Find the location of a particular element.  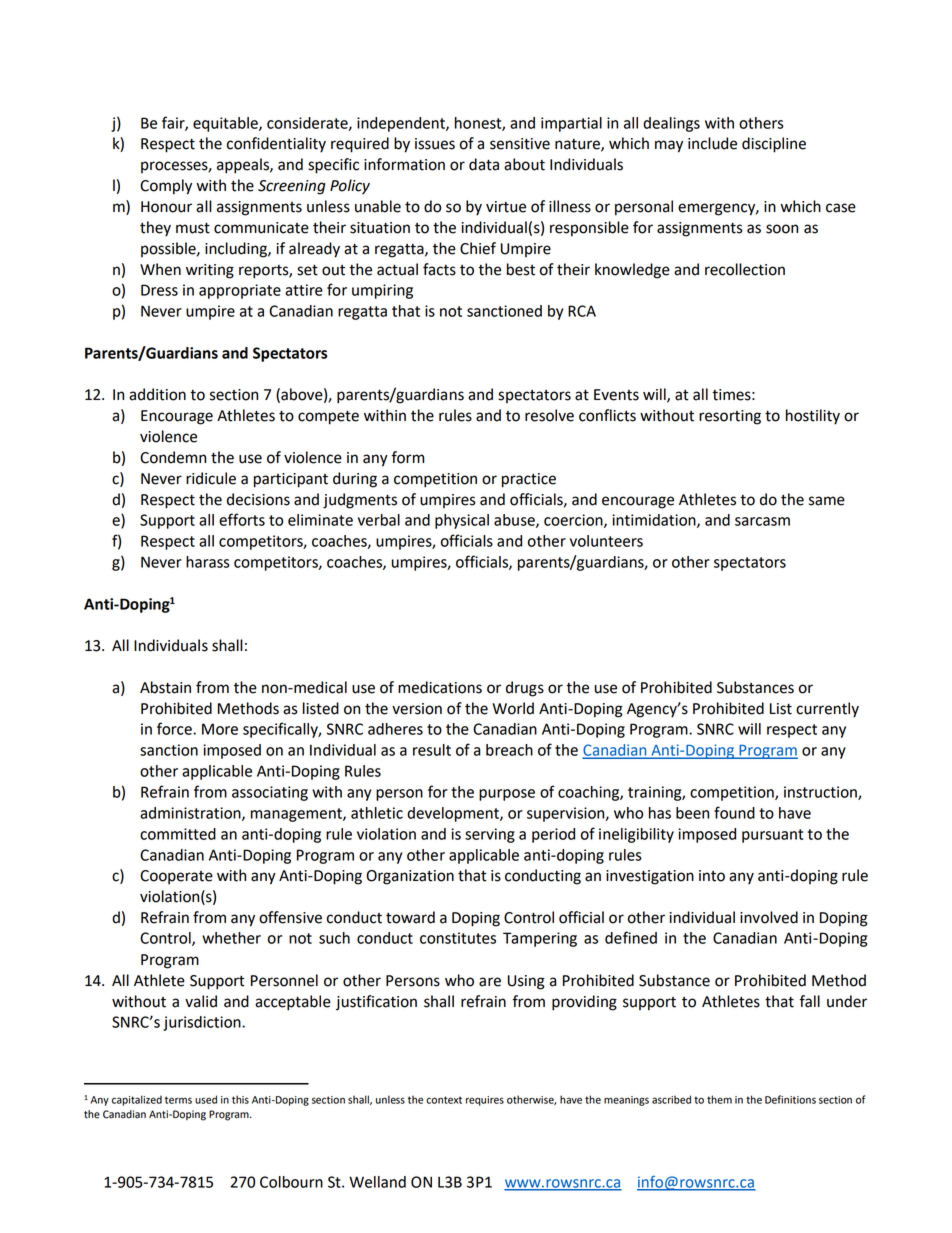

used is located at coordinates (206, 1099).
